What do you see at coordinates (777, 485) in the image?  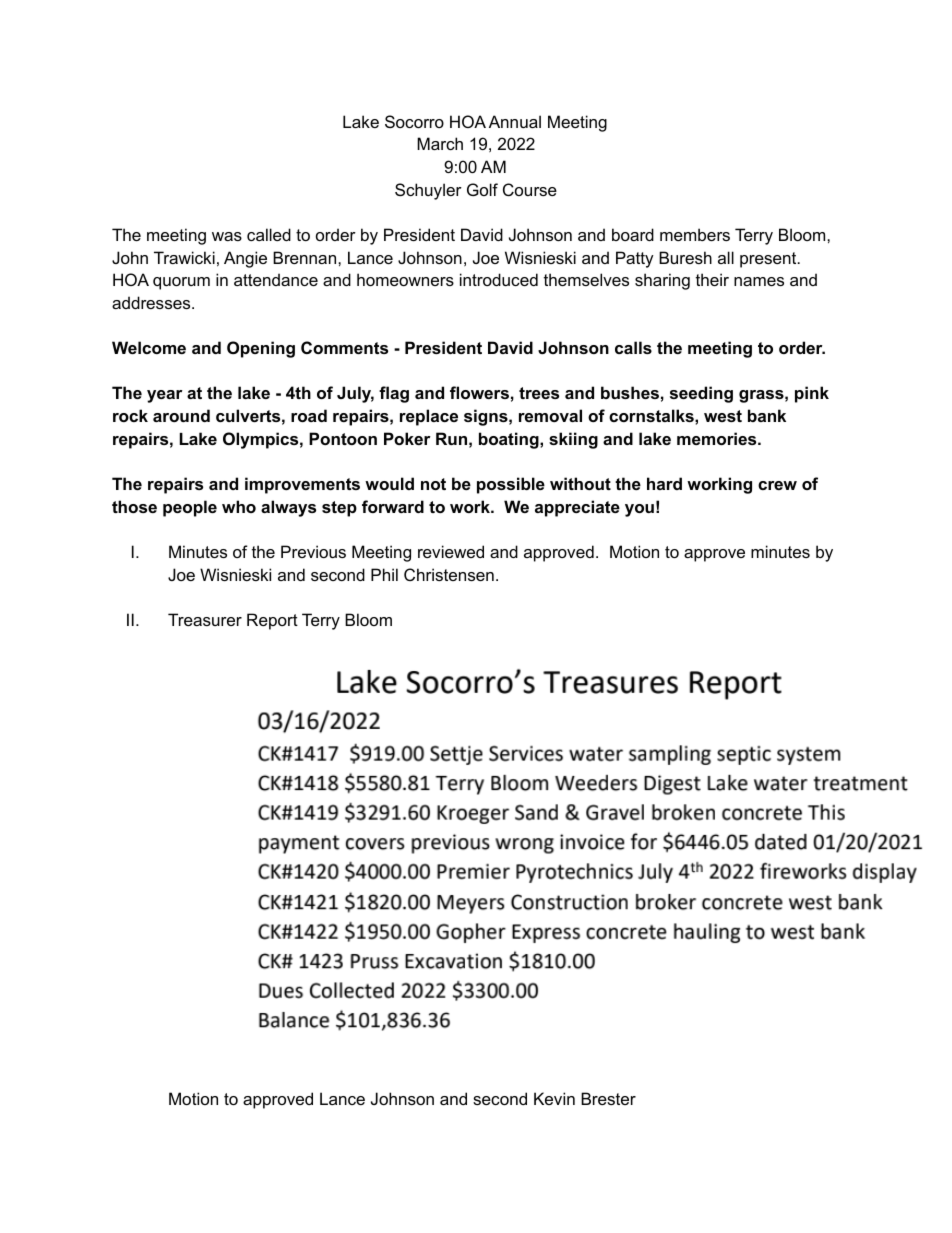 I see `crew` at bounding box center [777, 485].
